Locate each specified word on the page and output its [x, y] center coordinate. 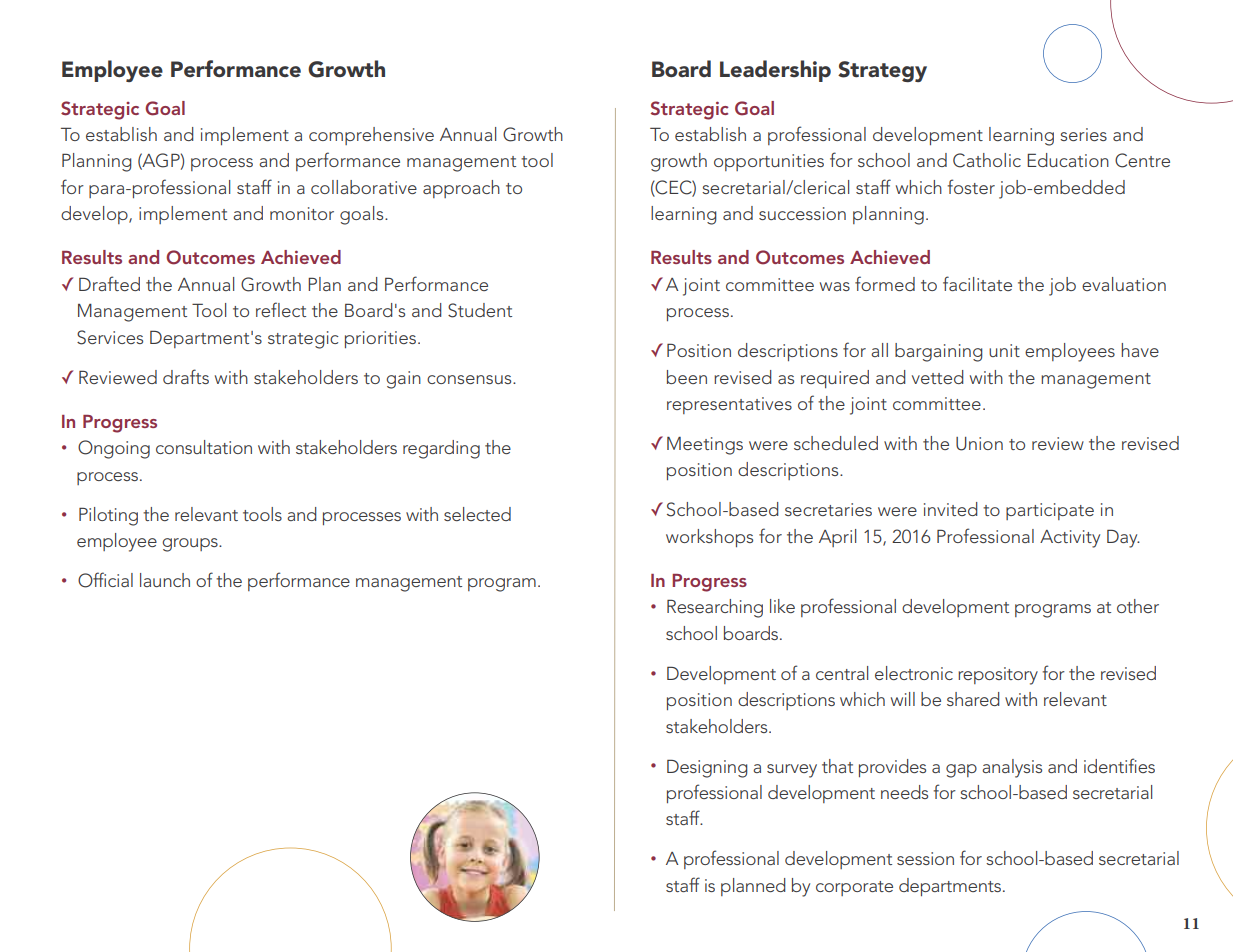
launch [165, 580]
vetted [938, 377]
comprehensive [371, 136]
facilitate [977, 283]
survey [792, 771]
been [687, 377]
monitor [302, 213]
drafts [186, 376]
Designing [707, 768]
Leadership [775, 71]
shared [973, 699]
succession [802, 213]
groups [191, 545]
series [1083, 134]
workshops [709, 538]
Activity [1070, 539]
